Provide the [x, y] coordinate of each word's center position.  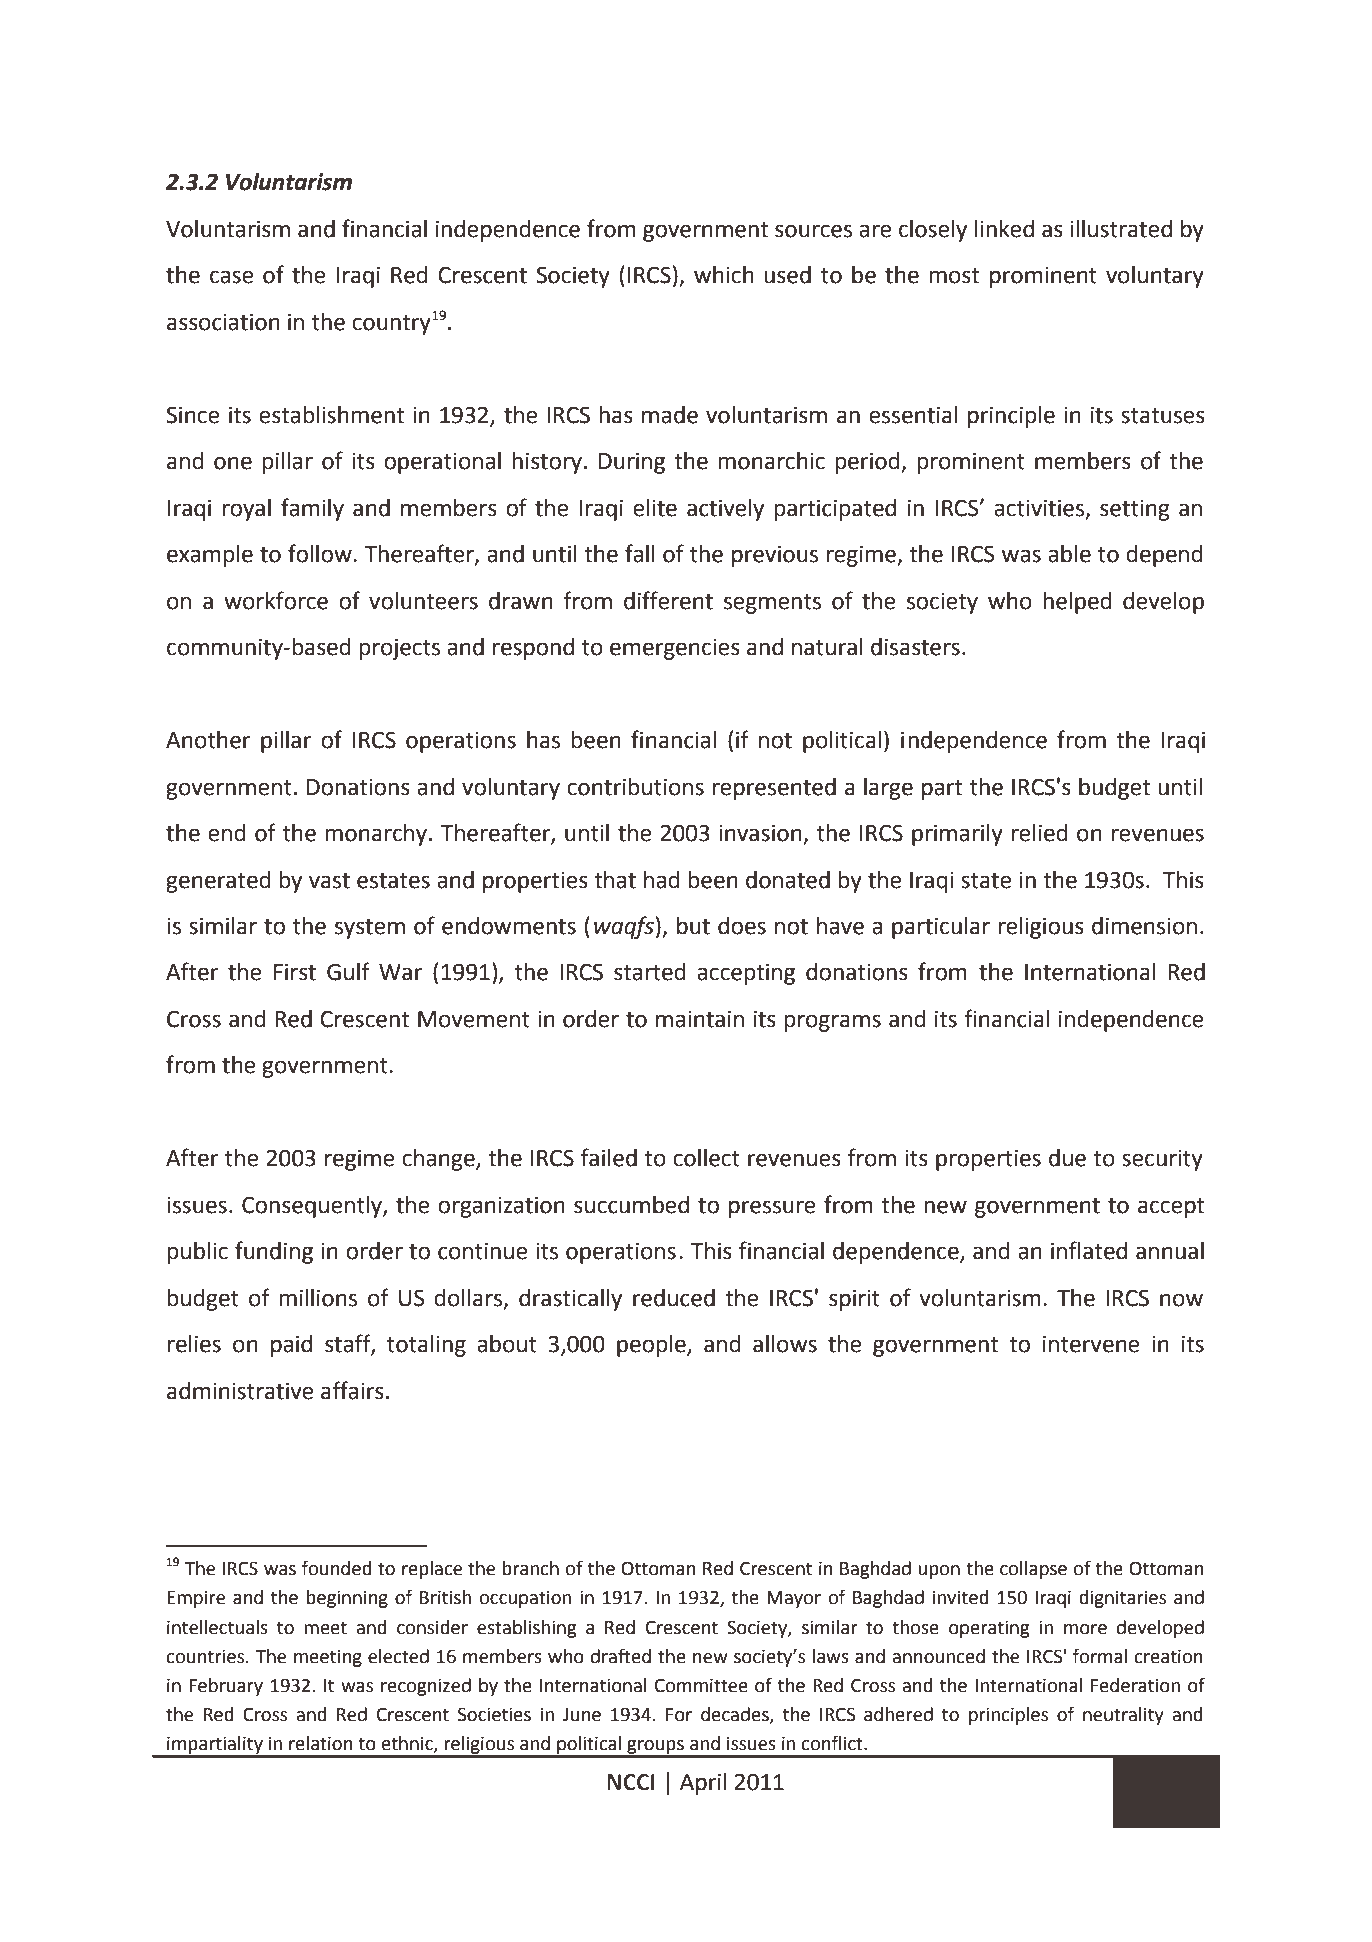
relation [321, 1743]
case [231, 277]
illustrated [1121, 229]
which [724, 275]
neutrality [1123, 1716]
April [703, 1784]
